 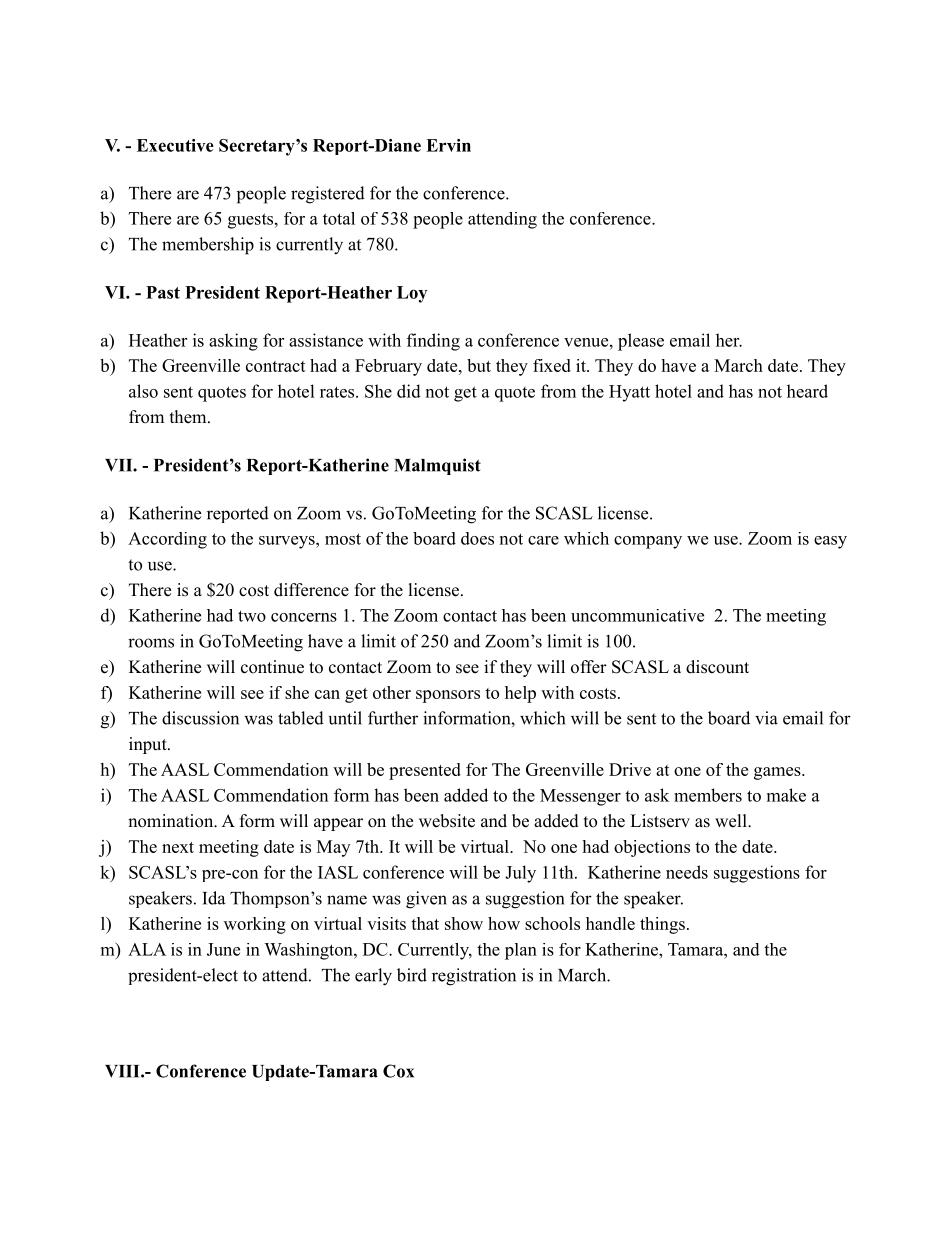 What do you see at coordinates (448, 145) in the document?
I see `Ervin` at bounding box center [448, 145].
